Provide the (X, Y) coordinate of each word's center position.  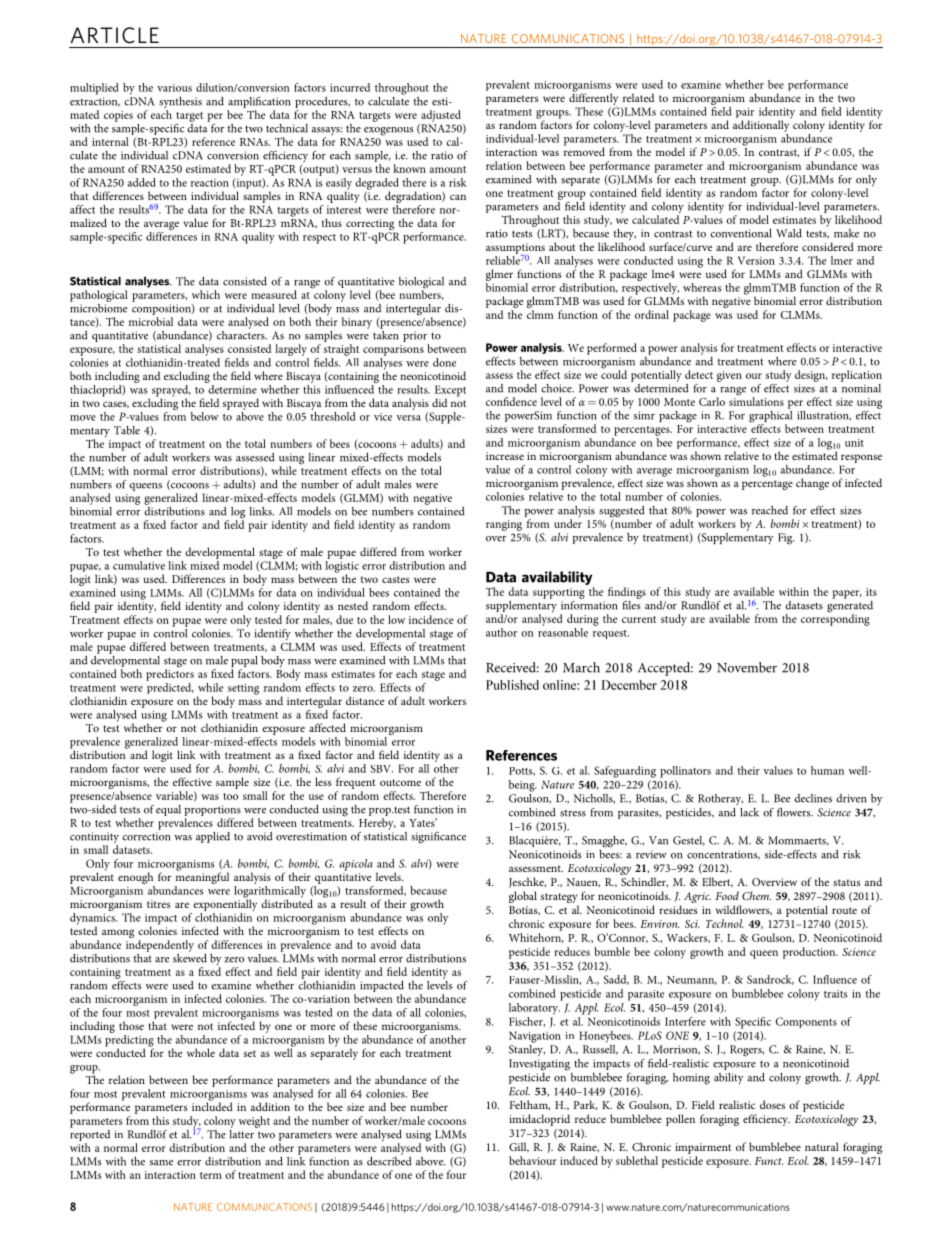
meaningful (202, 877)
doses (772, 1104)
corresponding (835, 619)
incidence (431, 619)
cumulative (139, 565)
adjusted (441, 116)
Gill (519, 1147)
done (444, 362)
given (729, 376)
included (212, 1105)
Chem (756, 895)
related (638, 97)
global (523, 897)
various (174, 88)
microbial (151, 321)
